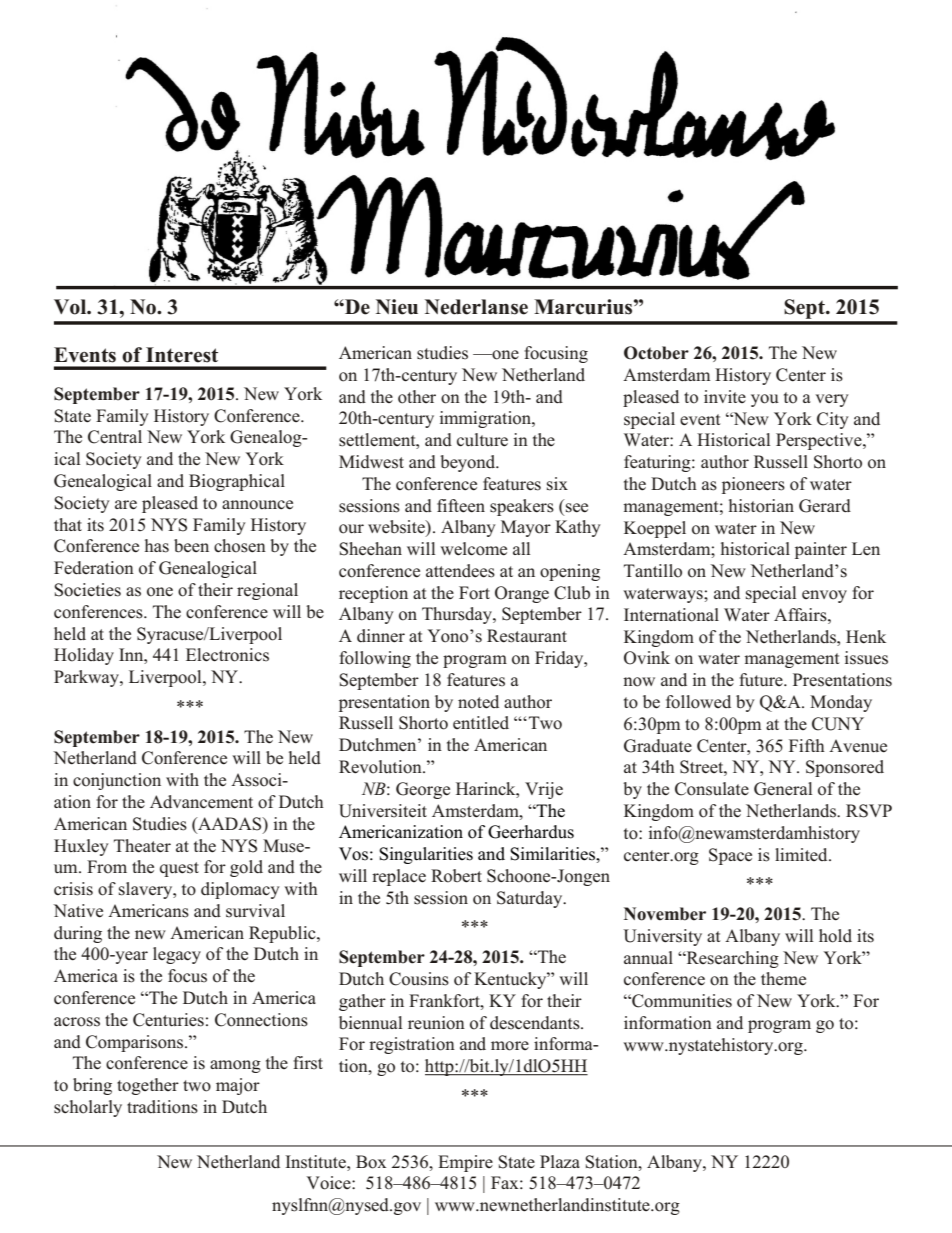 Image resolution: width=952 pixels, height=1233 pixels. What do you see at coordinates (88, 1108) in the screenshot?
I see `scholarly` at bounding box center [88, 1108].
